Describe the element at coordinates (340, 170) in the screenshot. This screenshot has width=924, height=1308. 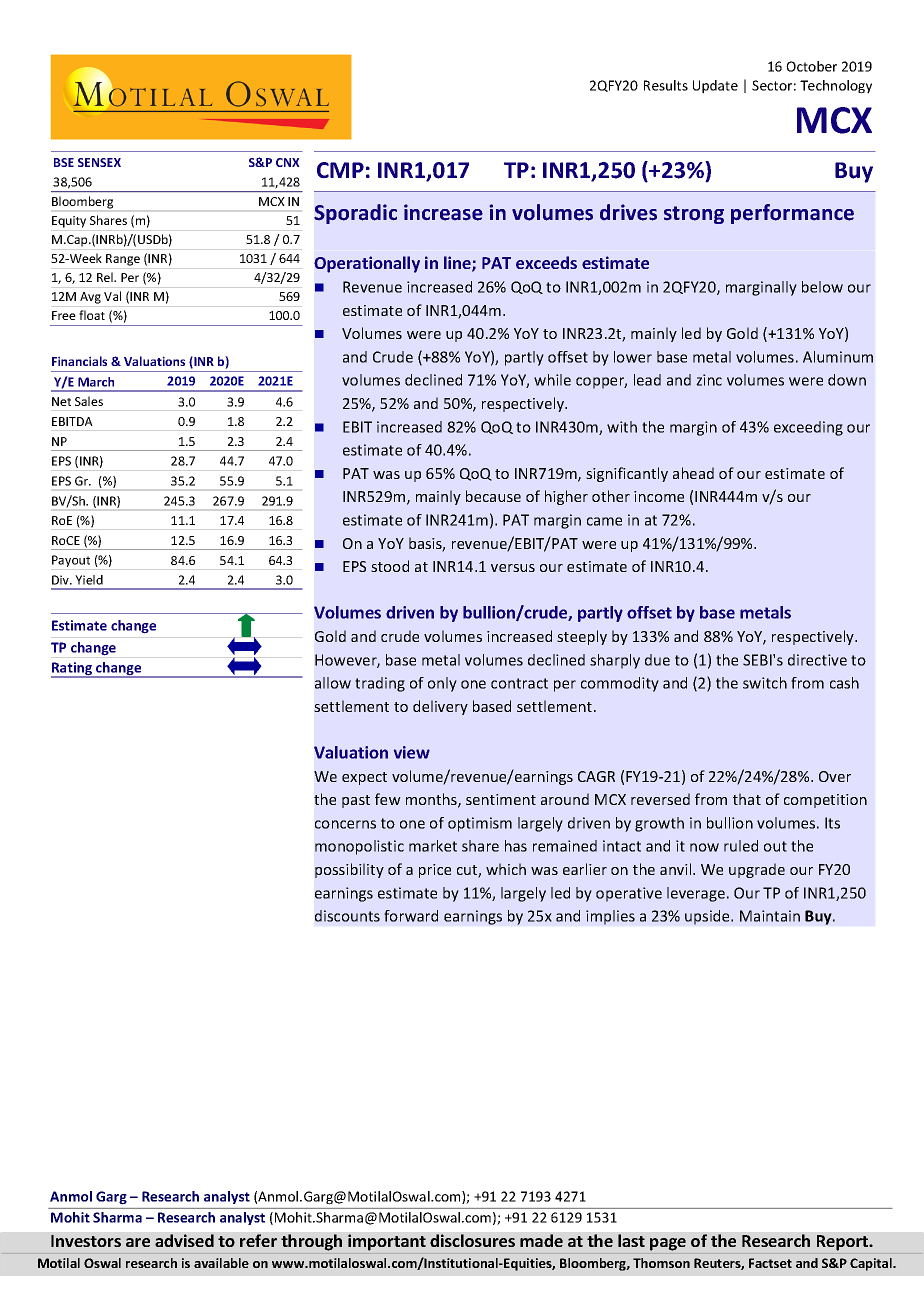
I see `CMP` at that location.
